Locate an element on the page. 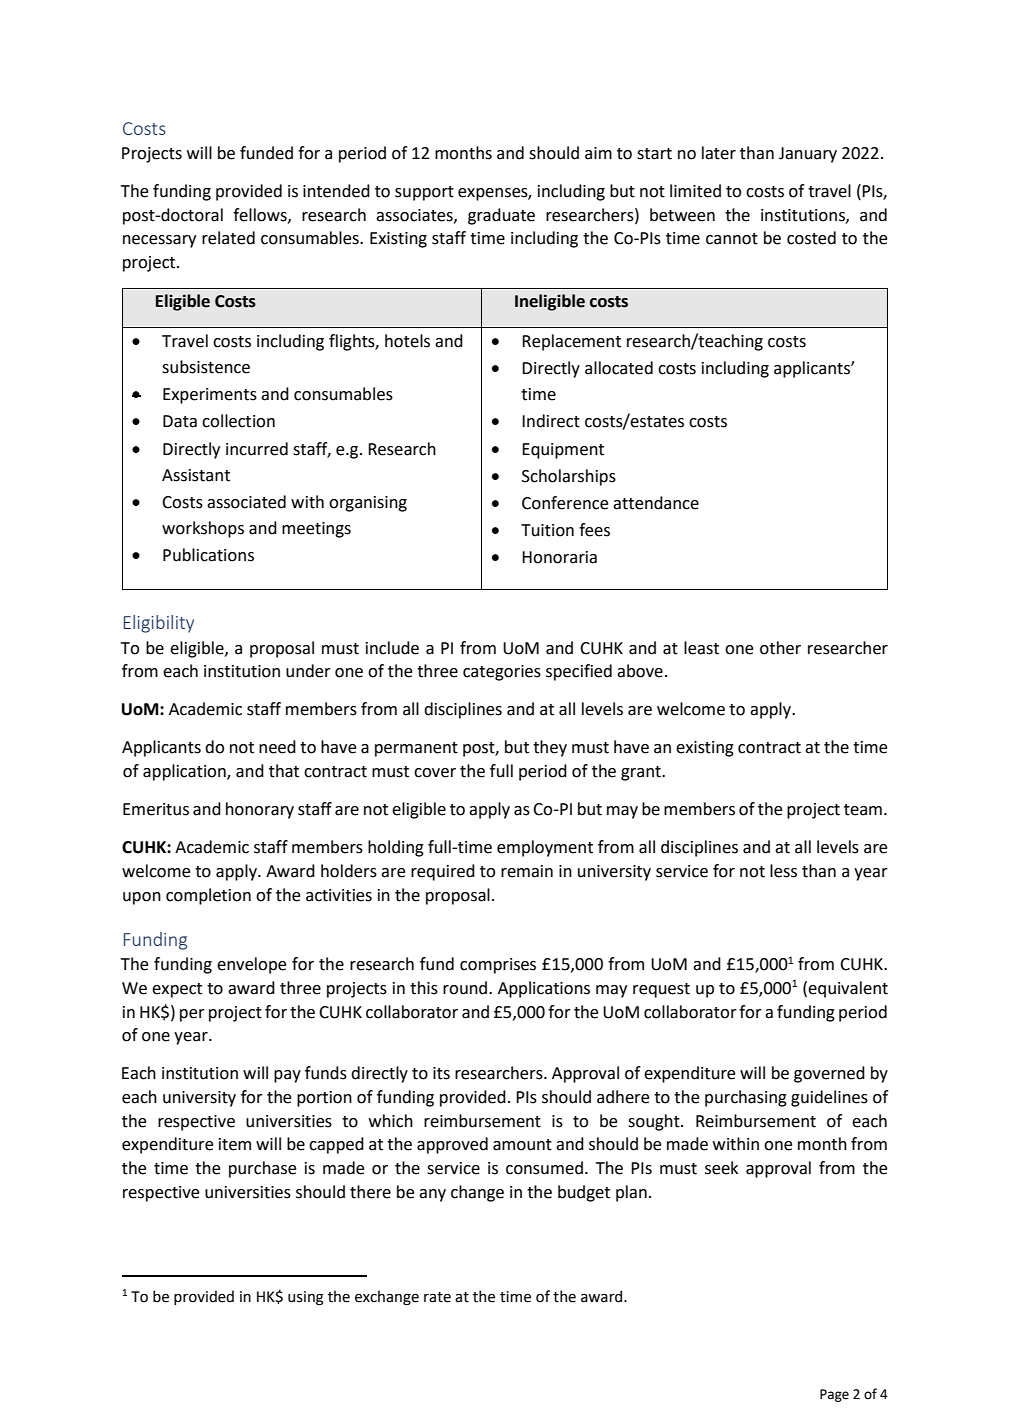  team is located at coordinates (863, 810).
